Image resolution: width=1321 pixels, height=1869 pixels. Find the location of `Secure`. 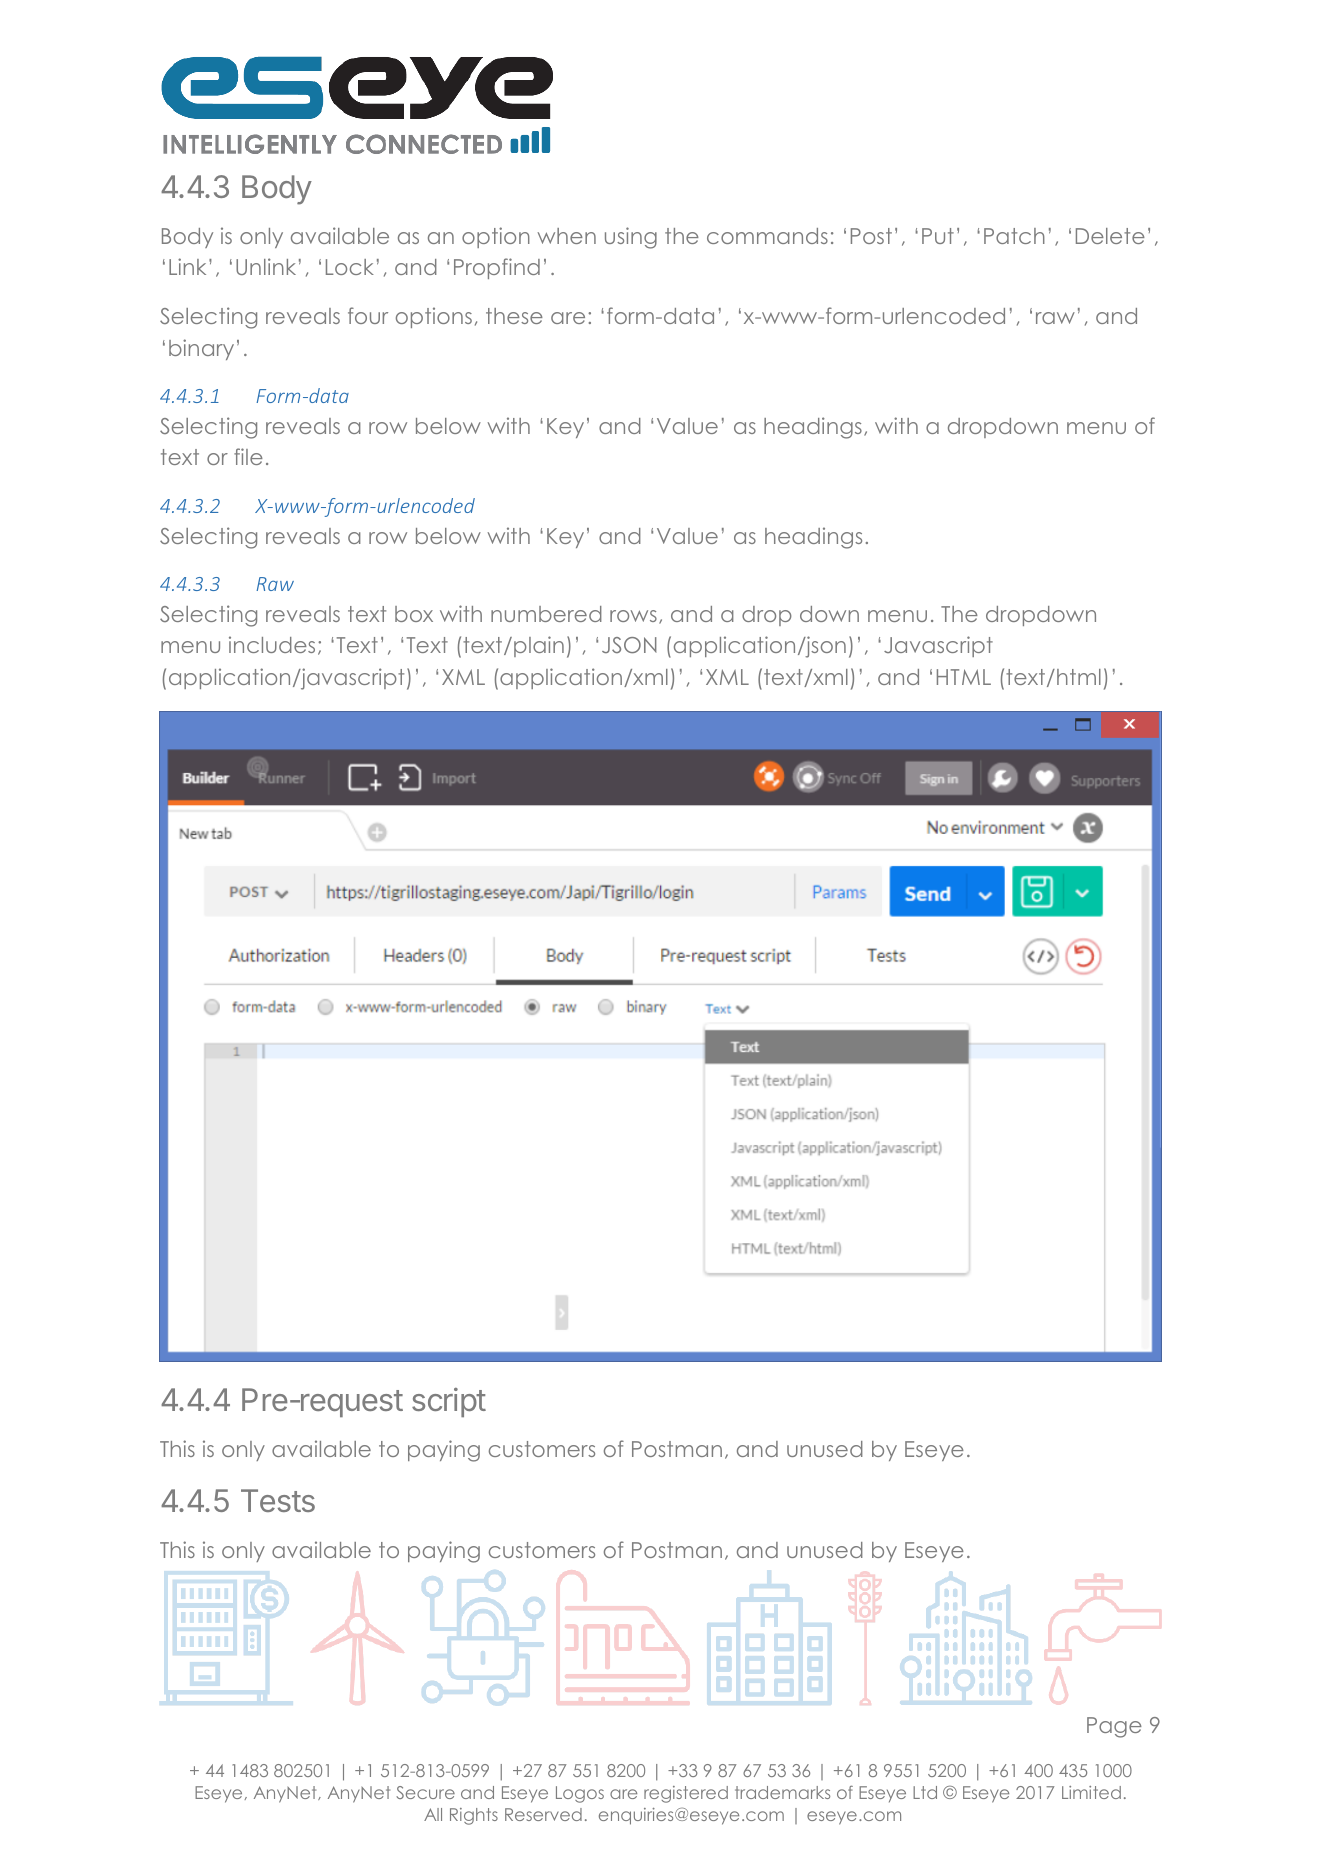

Secure is located at coordinates (425, 1792).
